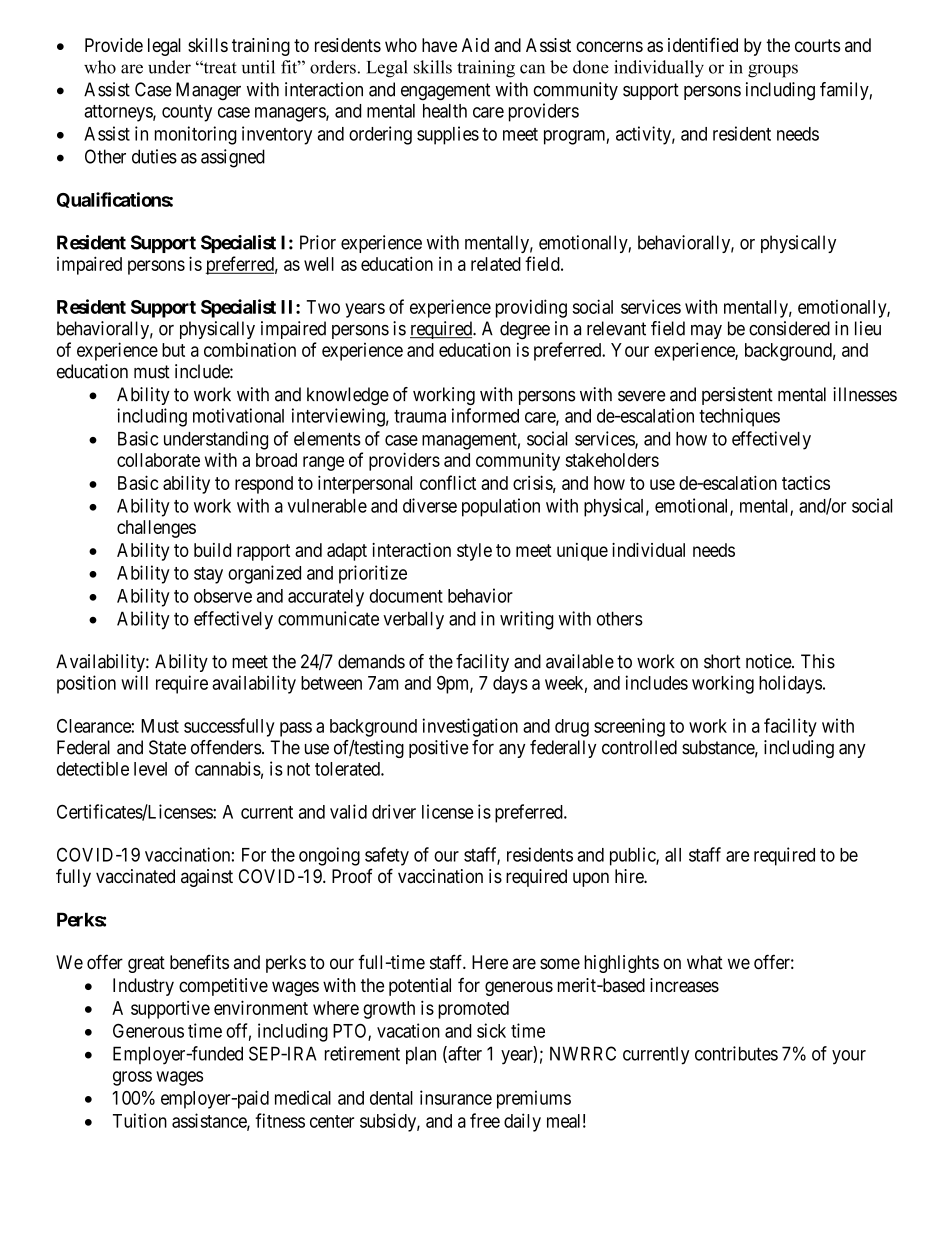 This document has width=952, height=1233. What do you see at coordinates (132, 1078) in the document?
I see `gross` at bounding box center [132, 1078].
